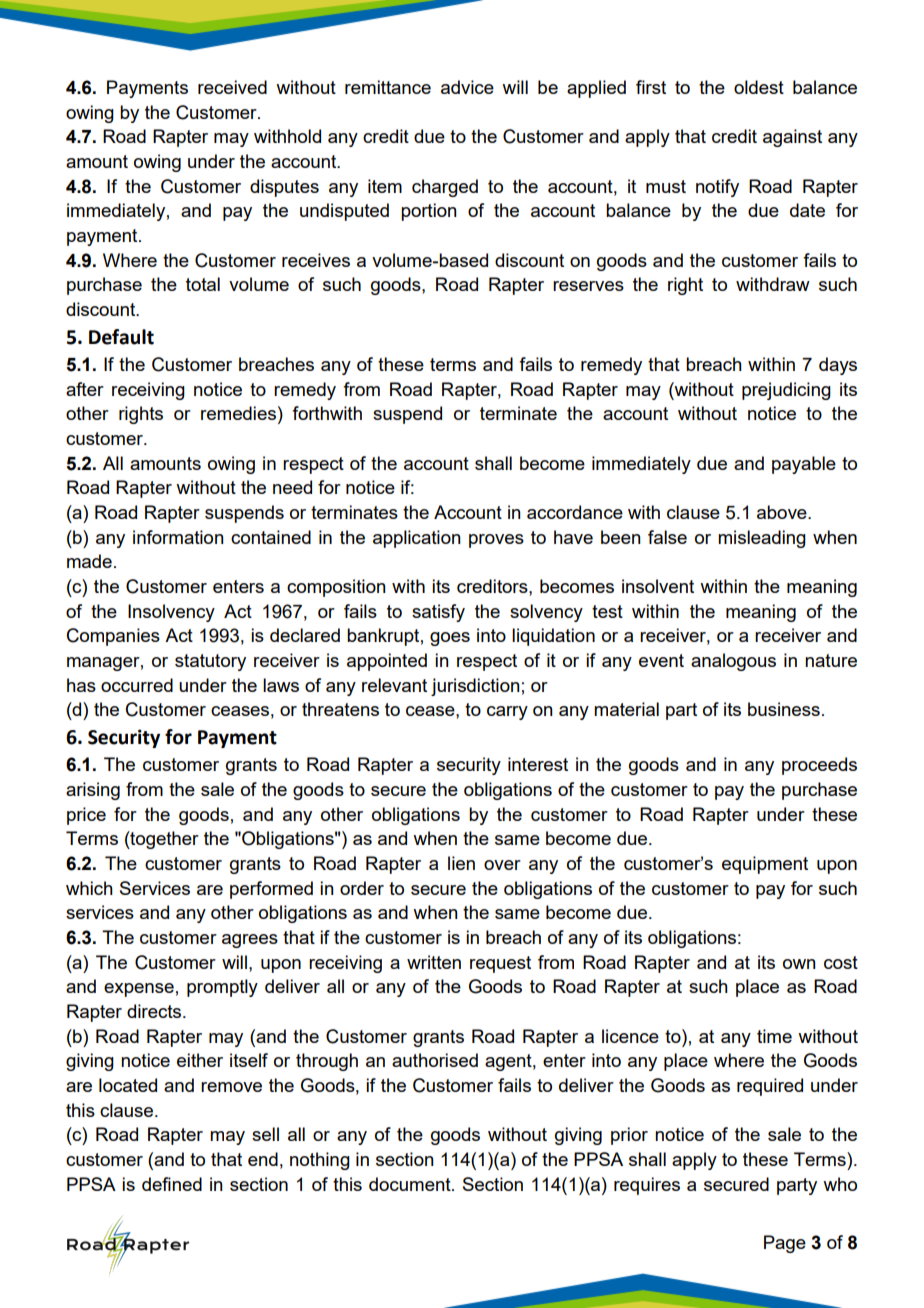  What do you see at coordinates (475, 687) in the document?
I see `jurisdiction` at bounding box center [475, 687].
